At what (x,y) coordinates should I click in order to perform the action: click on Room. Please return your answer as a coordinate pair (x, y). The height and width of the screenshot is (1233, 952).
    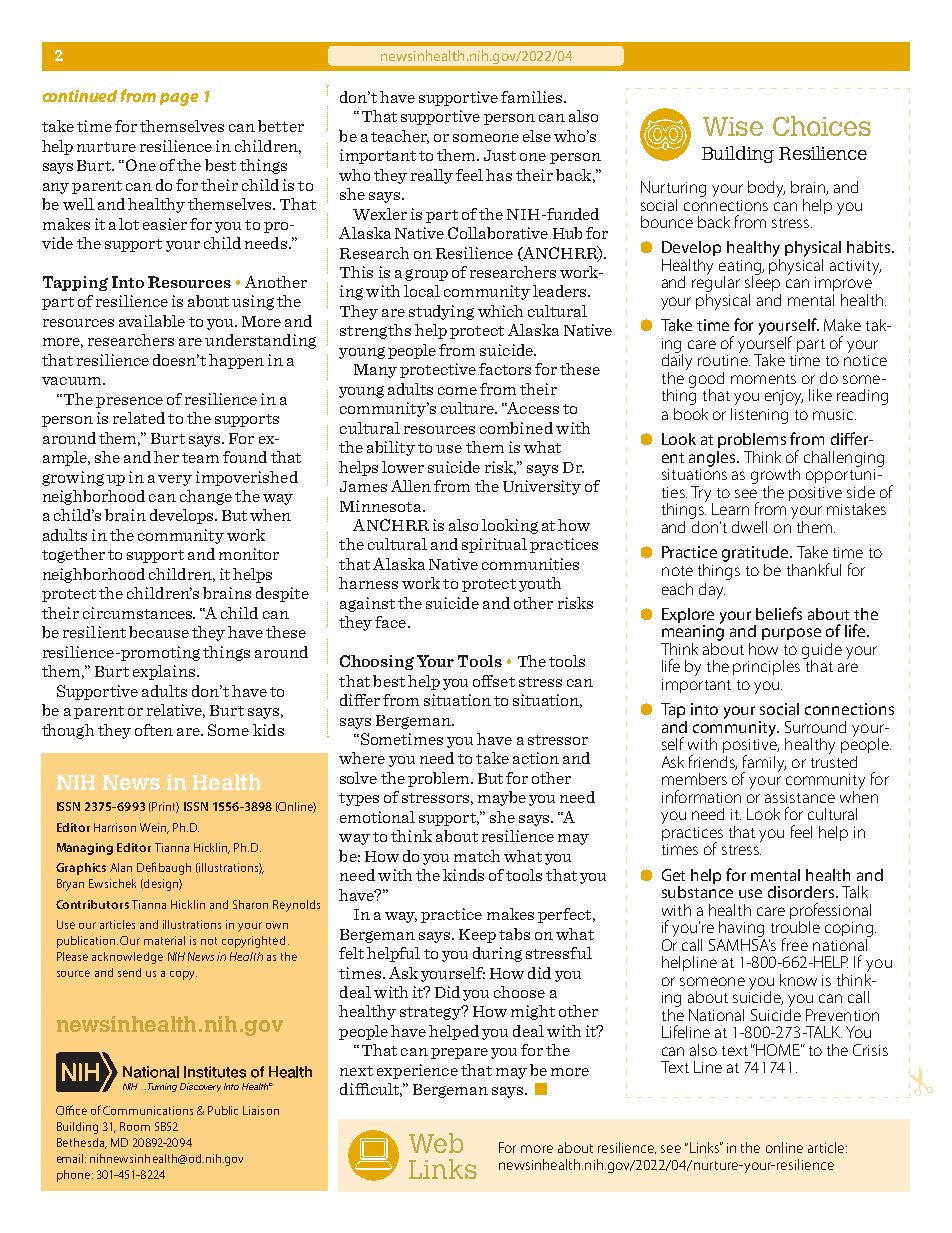
    Looking at the image, I should click on (135, 1126).
